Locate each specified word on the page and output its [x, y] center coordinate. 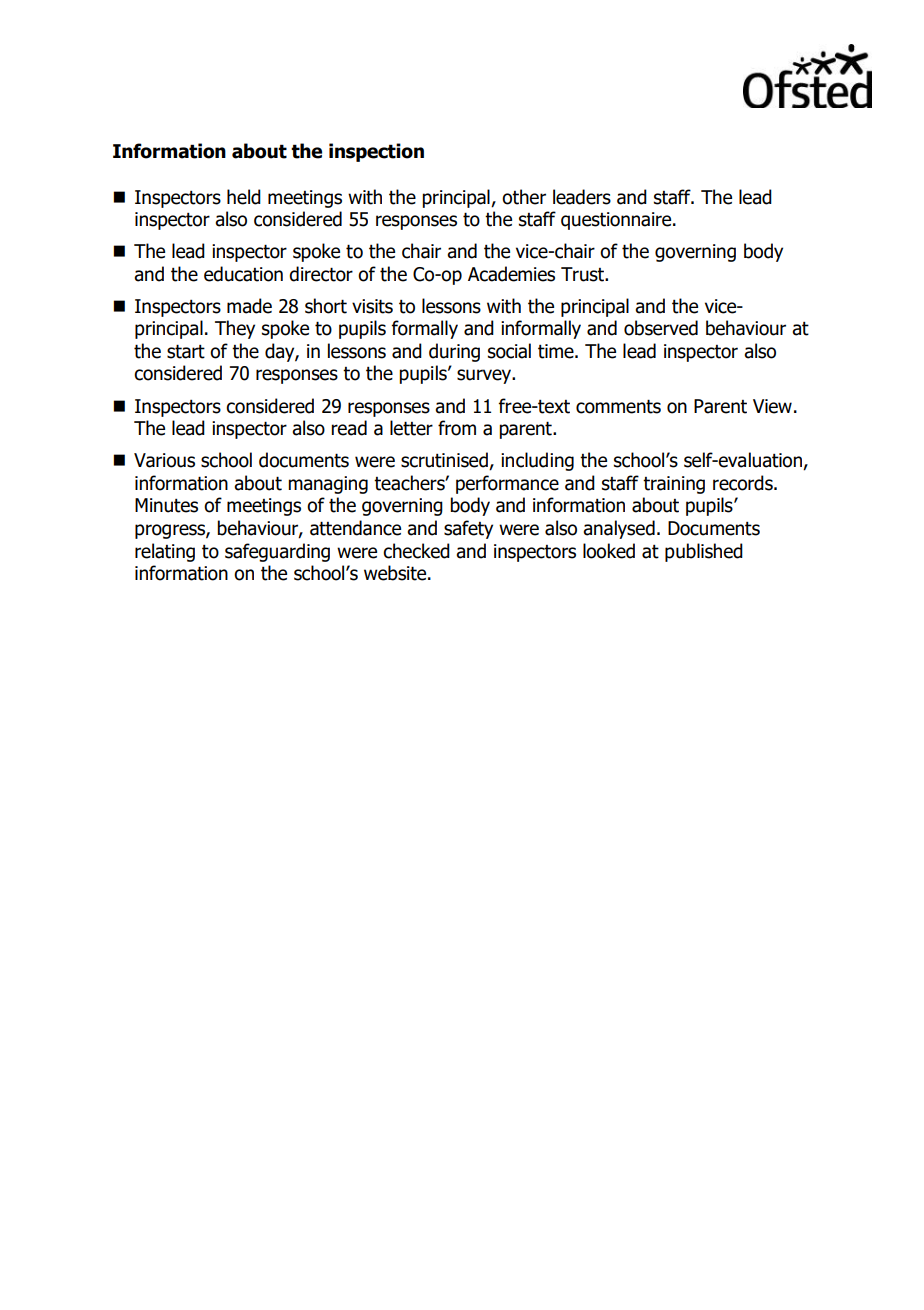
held [244, 197]
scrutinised [445, 461]
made [249, 306]
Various [164, 460]
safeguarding [277, 552]
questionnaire [617, 221]
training [674, 485]
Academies [511, 274]
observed [661, 328]
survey [485, 376]
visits [372, 306]
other [524, 197]
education [243, 274]
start [186, 351]
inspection [376, 152]
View [772, 406]
